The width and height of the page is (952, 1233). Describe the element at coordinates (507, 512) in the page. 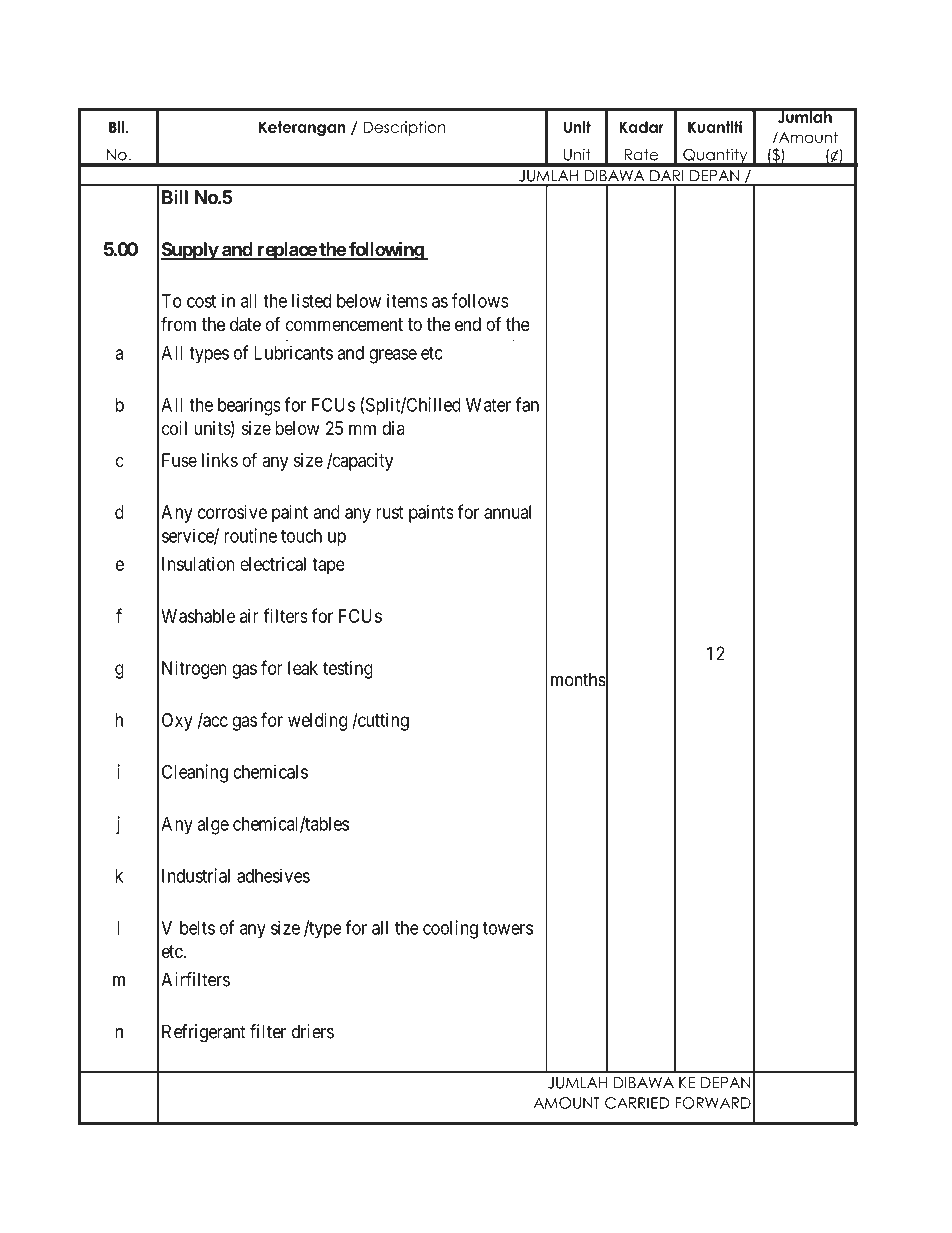

I see `annual` at that location.
